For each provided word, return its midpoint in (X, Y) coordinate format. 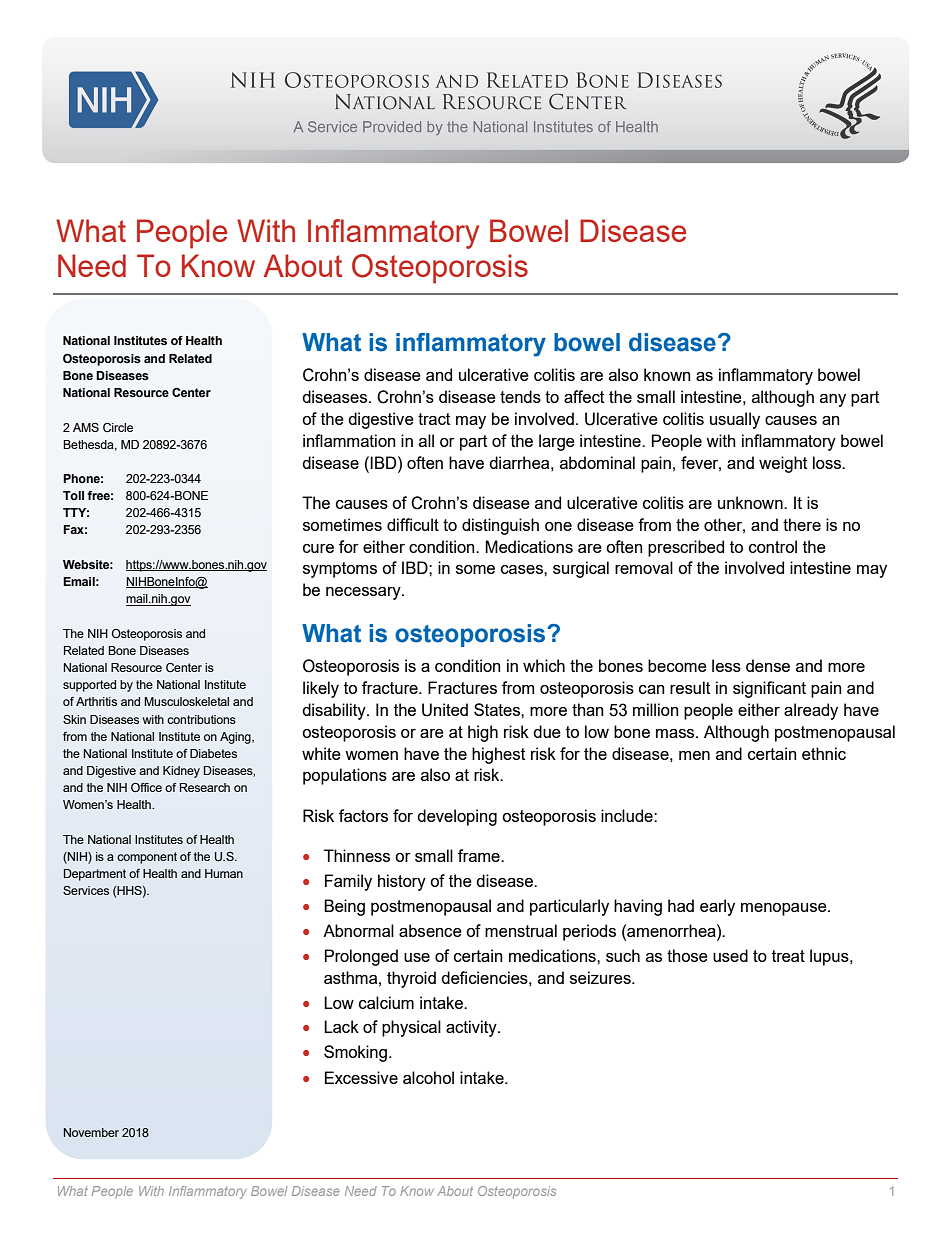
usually (735, 420)
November (91, 1132)
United (445, 710)
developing (457, 817)
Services (86, 890)
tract (434, 419)
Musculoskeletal (186, 701)
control (773, 546)
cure (318, 548)
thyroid (411, 979)
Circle (118, 428)
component (147, 858)
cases (523, 569)
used (730, 955)
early (717, 907)
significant (769, 689)
